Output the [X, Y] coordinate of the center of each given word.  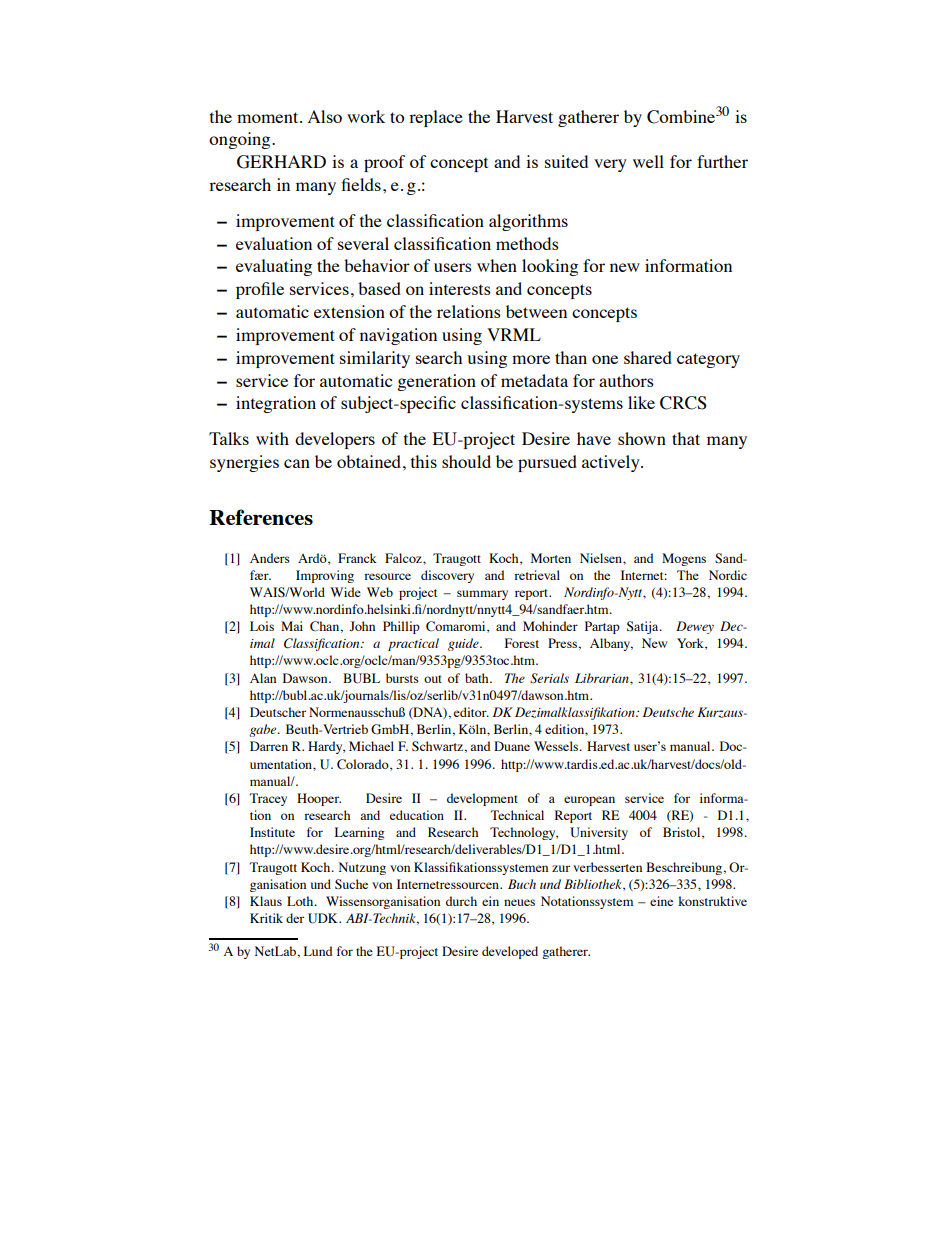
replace [436, 118]
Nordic [728, 575]
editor [471, 712]
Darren [269, 746]
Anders [270, 558]
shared [648, 357]
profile [260, 290]
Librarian [603, 678]
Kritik [266, 918]
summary [482, 595]
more [531, 359]
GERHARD [281, 162]
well [648, 161]
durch [461, 901]
